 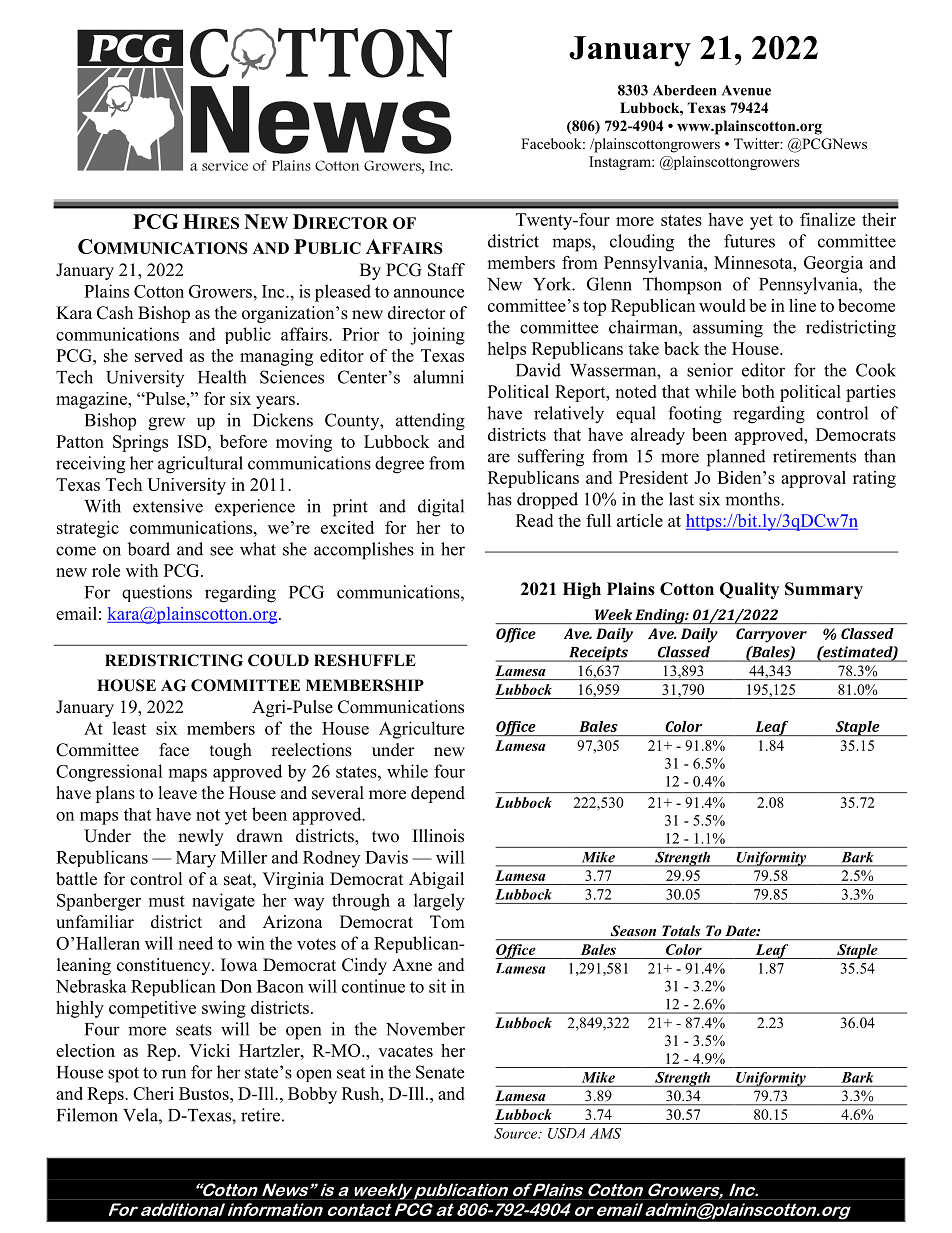 I want to click on Aberdeen, so click(x=684, y=90).
